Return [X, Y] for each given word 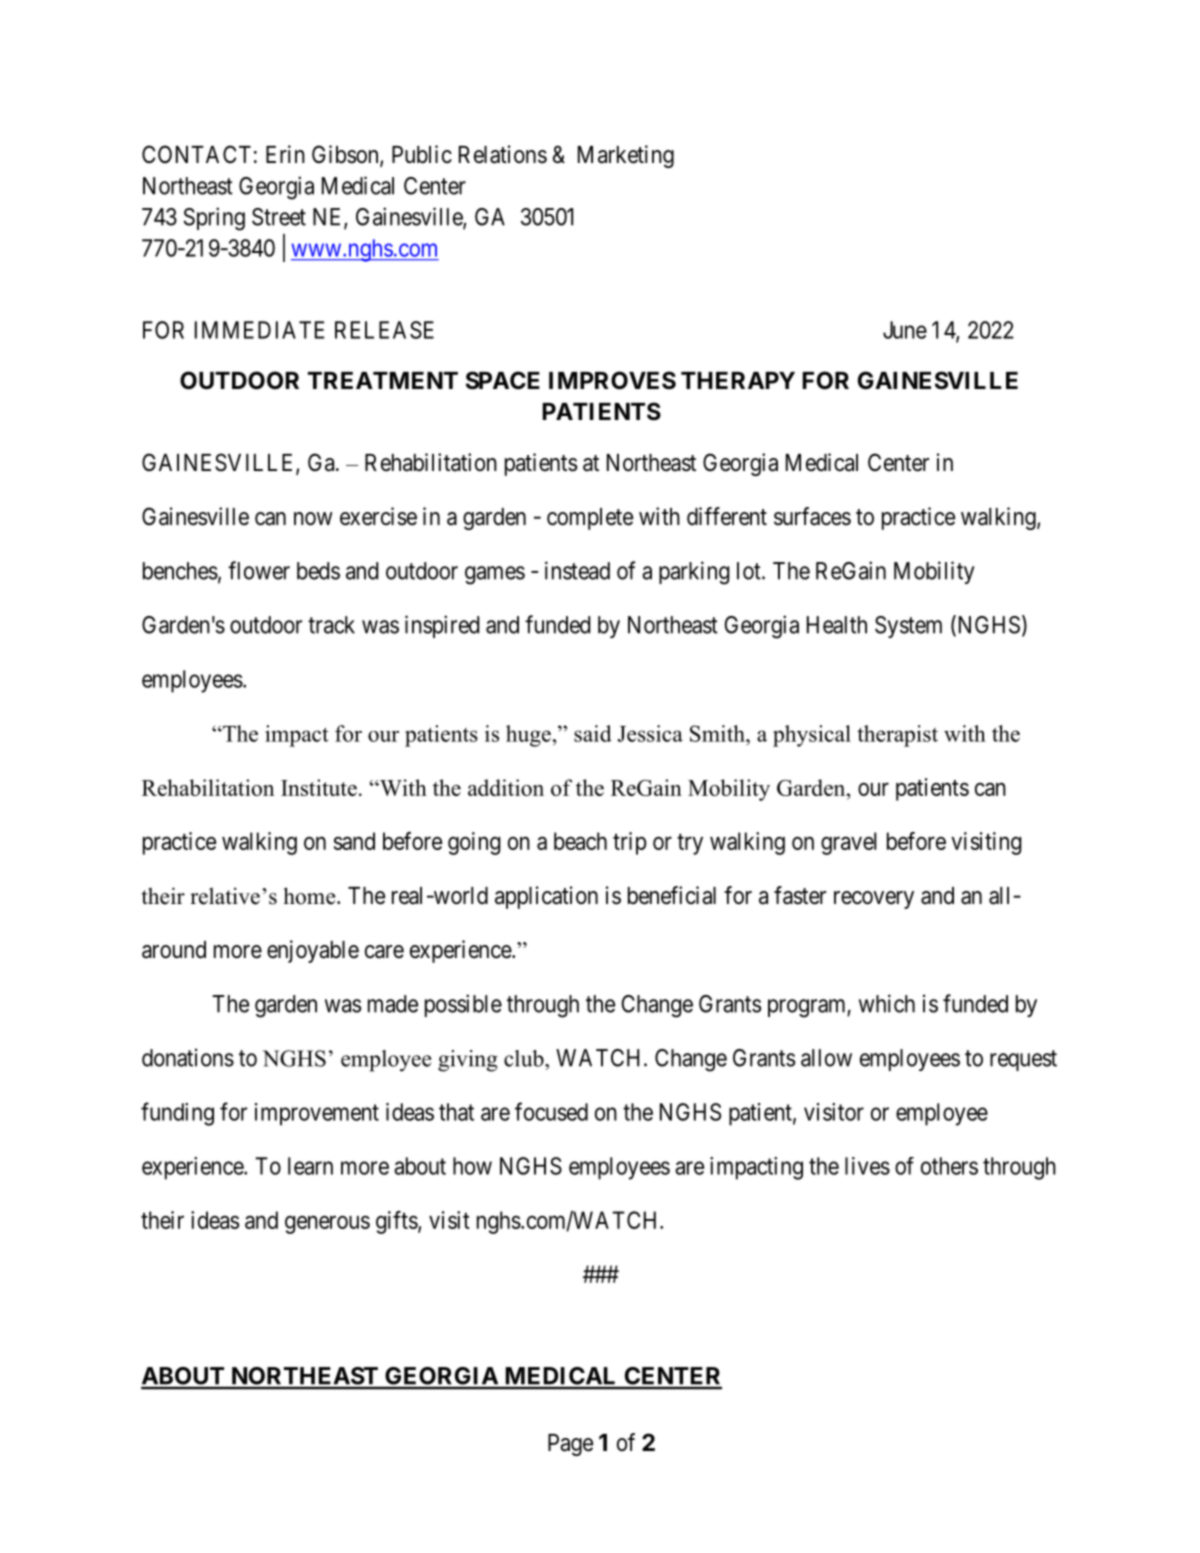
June [905, 330]
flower [259, 570]
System [908, 627]
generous [327, 1224]
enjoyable [313, 951]
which [887, 1003]
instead [577, 570]
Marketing [626, 156]
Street [279, 217]
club [525, 1058]
